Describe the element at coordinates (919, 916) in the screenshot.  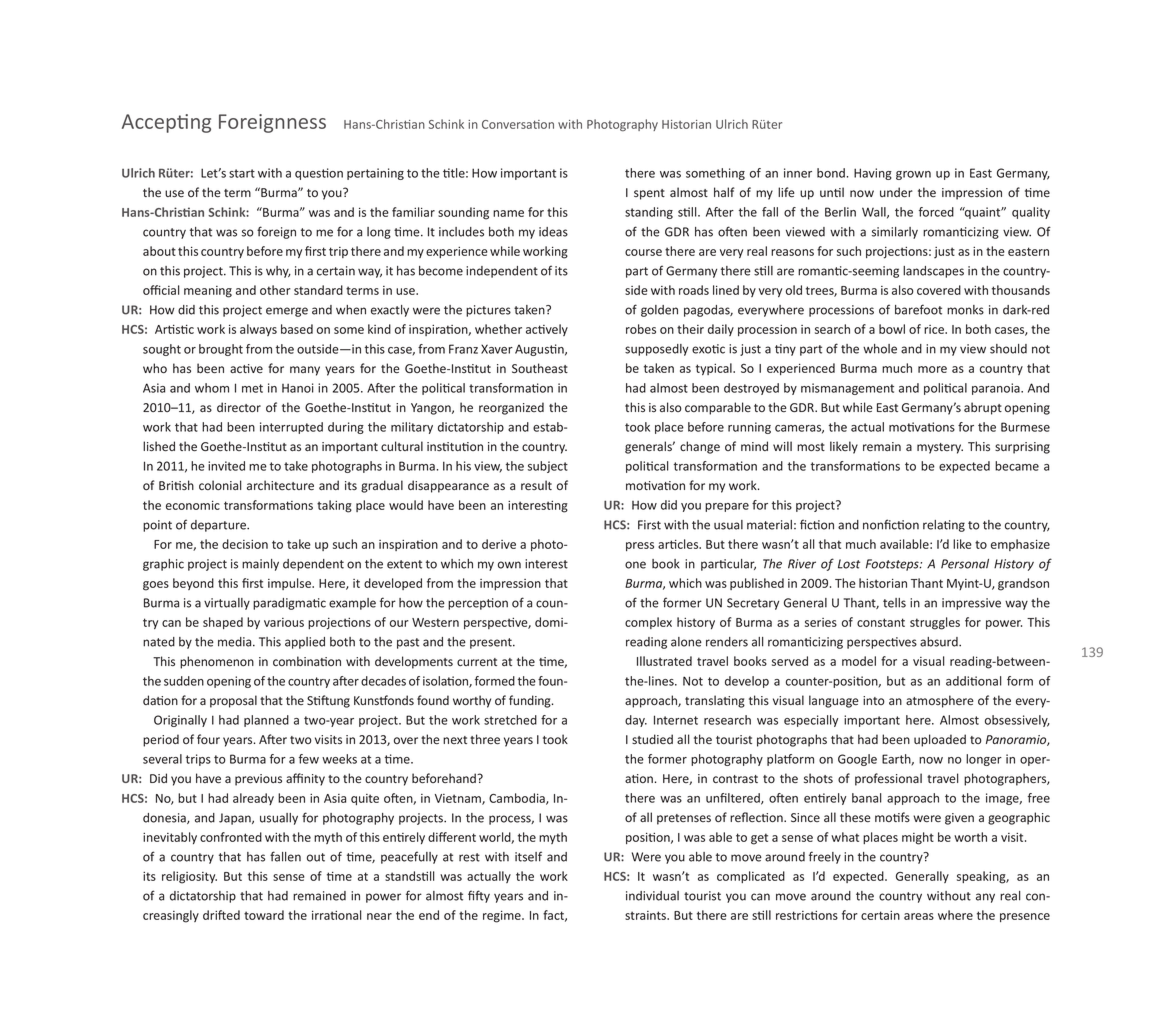
I see `areas` at that location.
